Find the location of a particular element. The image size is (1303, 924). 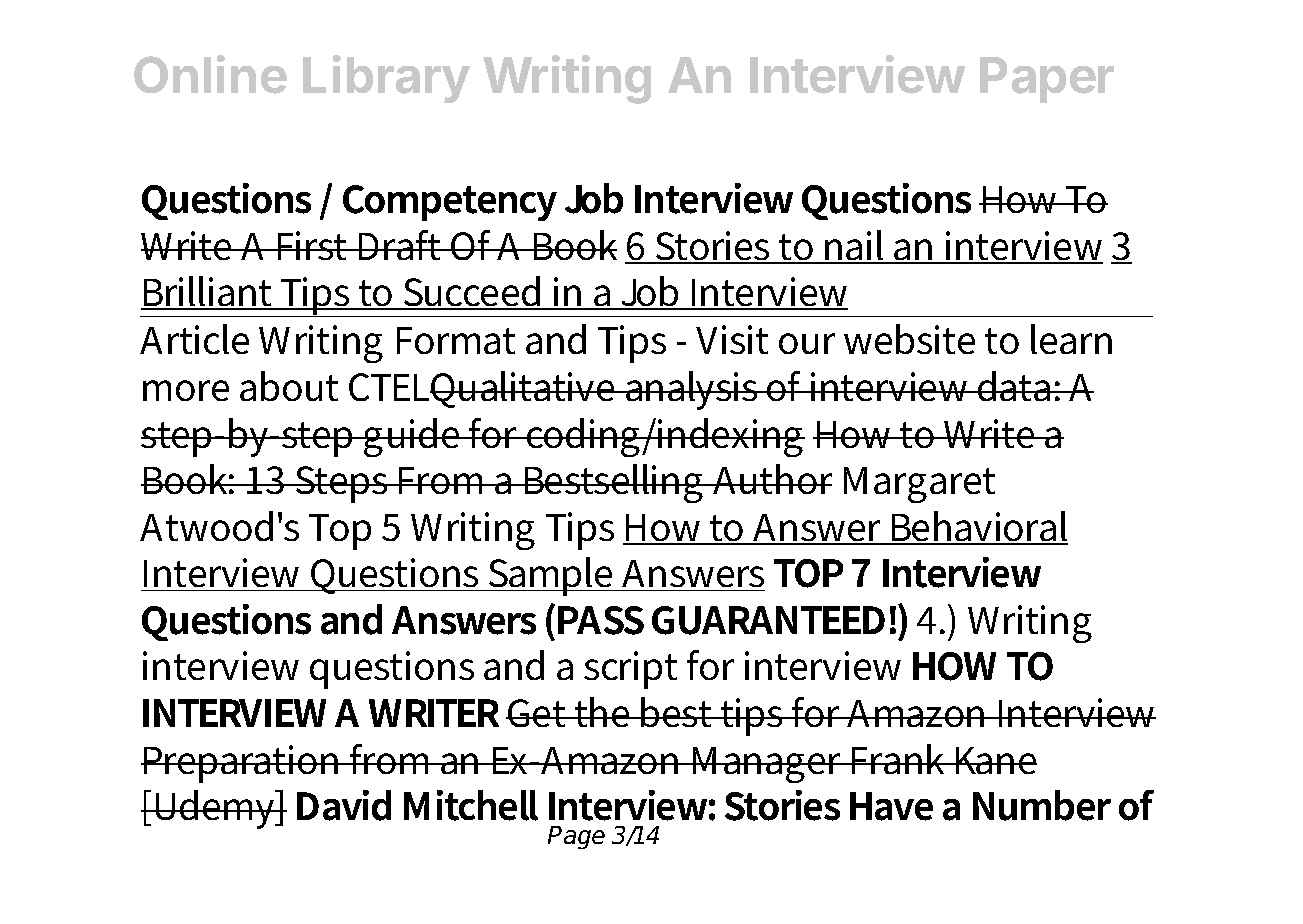

Succeed is located at coordinates (472, 293).
